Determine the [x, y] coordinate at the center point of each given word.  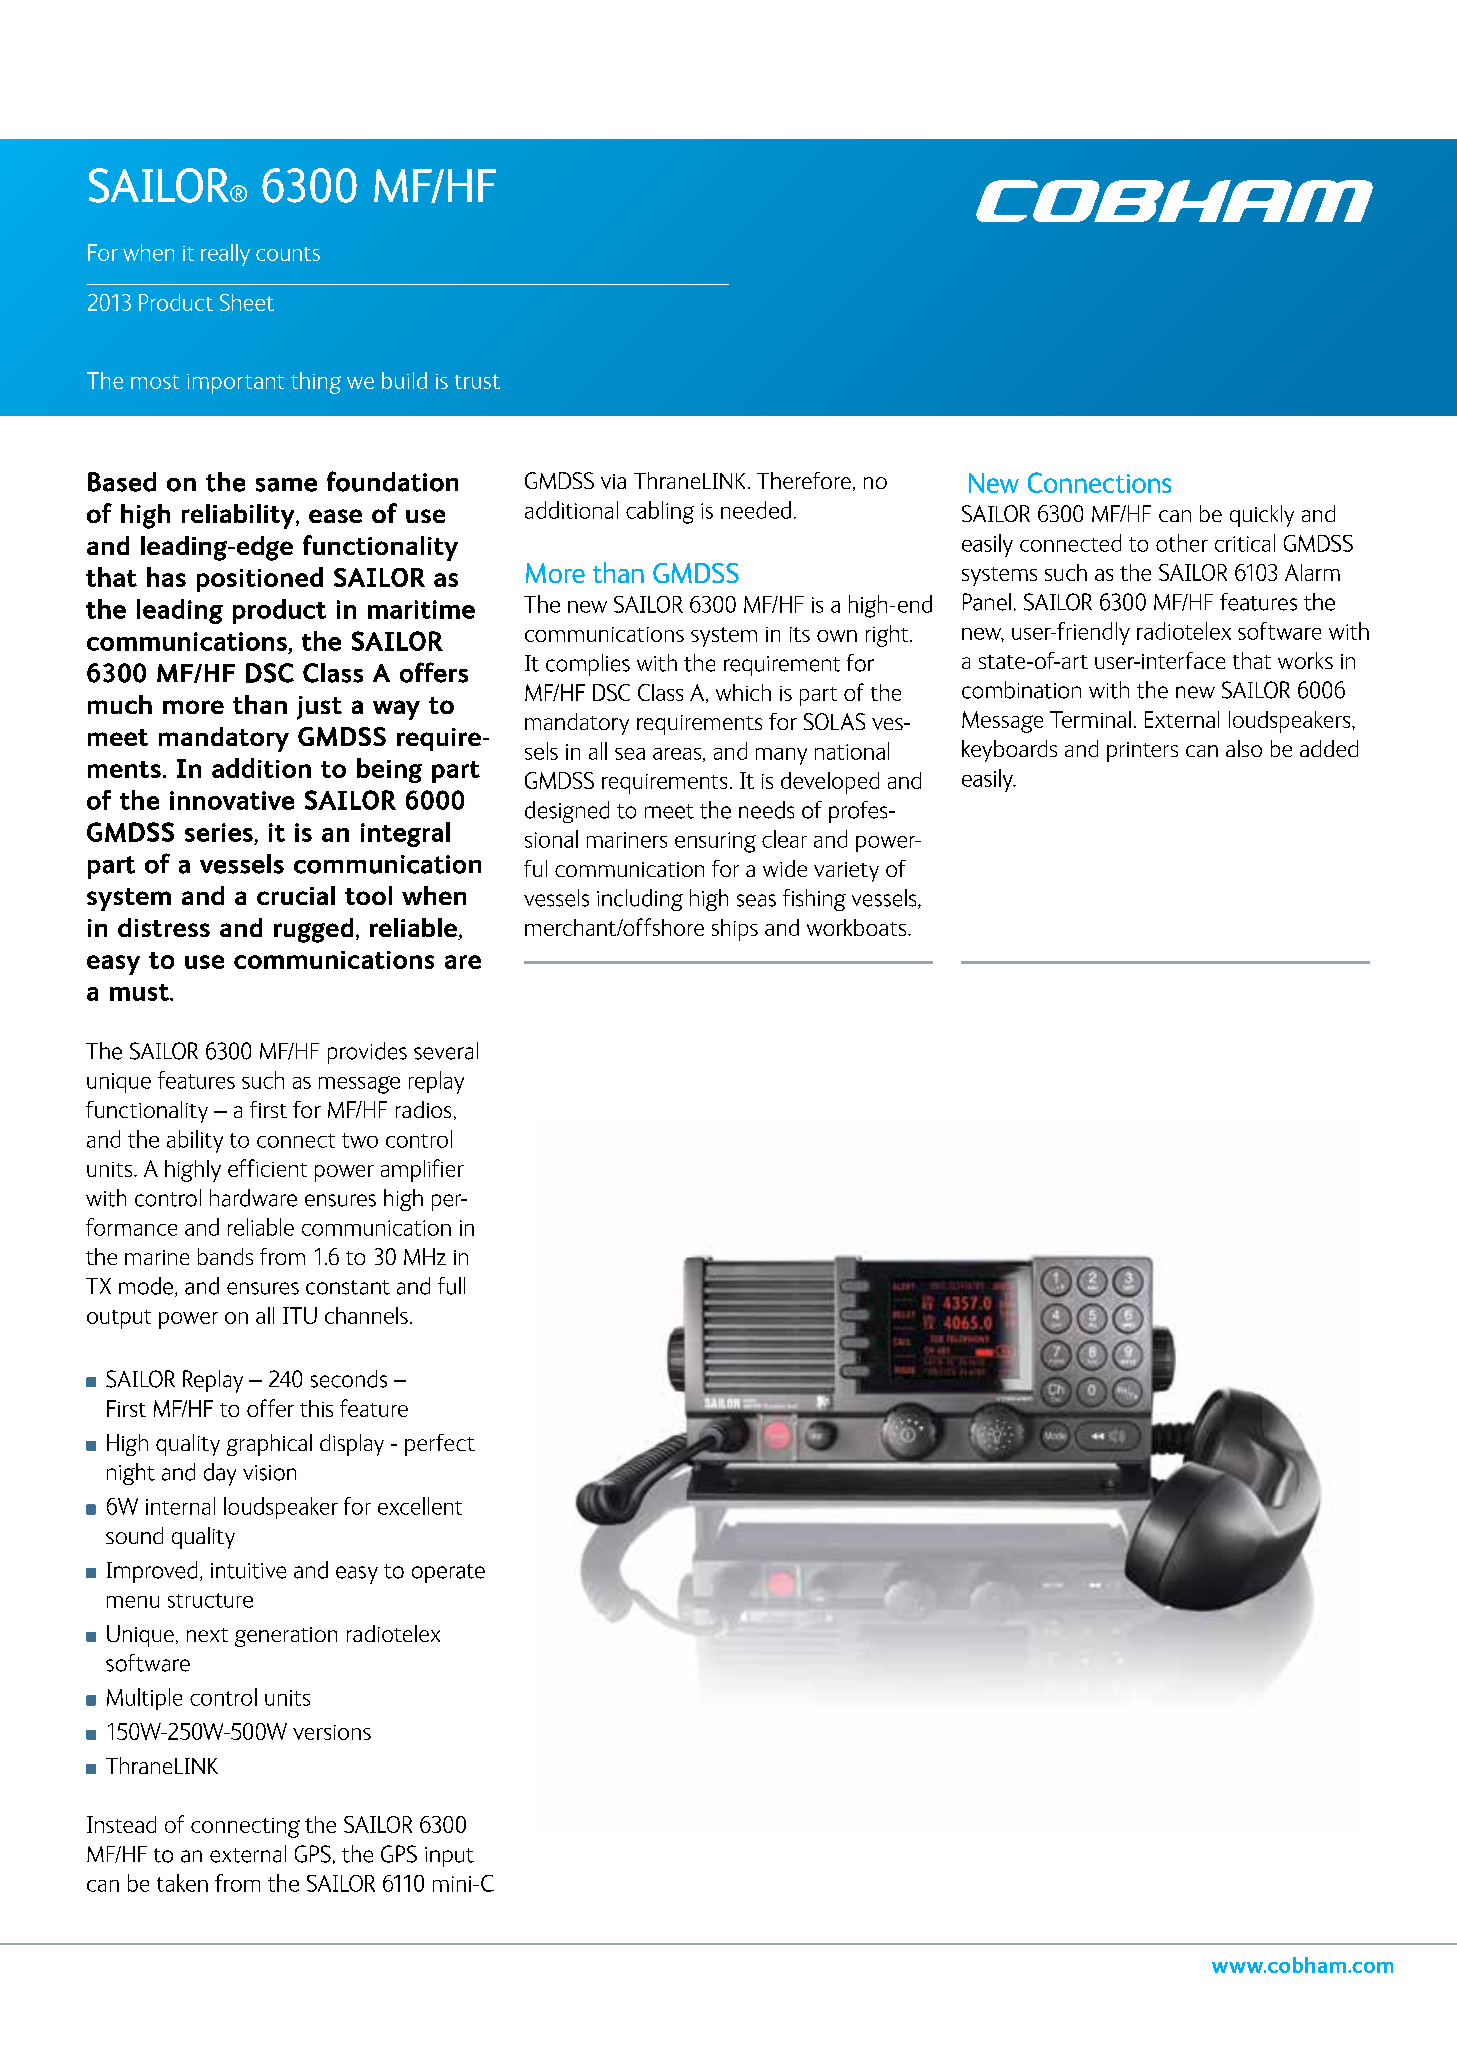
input [449, 1857]
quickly [1262, 516]
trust [477, 381]
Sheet [247, 302]
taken [182, 1883]
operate [448, 1573]
